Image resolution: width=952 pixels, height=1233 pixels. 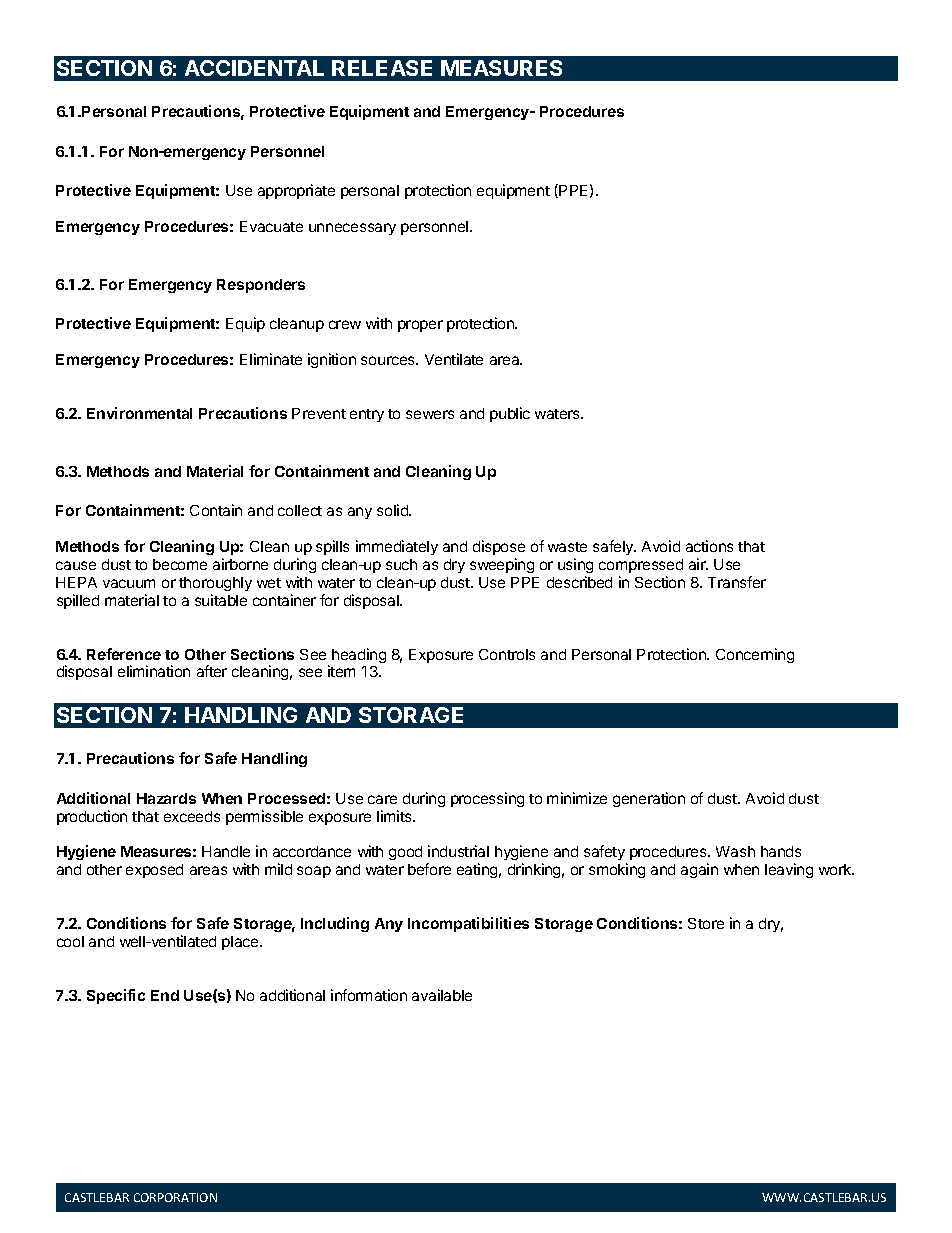 I want to click on ACCIDENTAL, so click(x=254, y=68).
